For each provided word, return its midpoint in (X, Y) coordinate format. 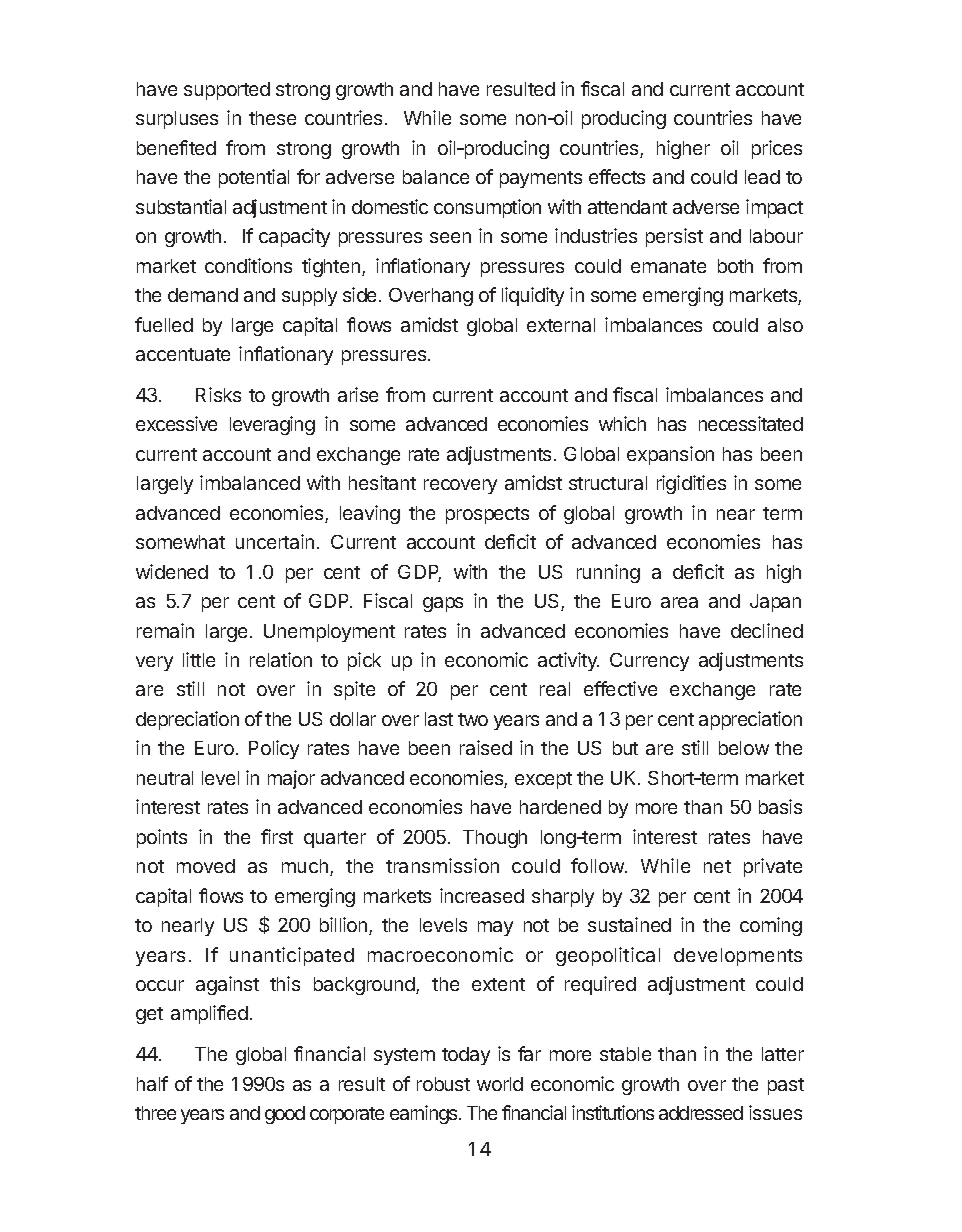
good (285, 1115)
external (561, 325)
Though (495, 839)
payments (541, 179)
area (679, 602)
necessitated (751, 423)
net (717, 866)
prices (777, 149)
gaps (443, 604)
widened (172, 571)
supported (227, 91)
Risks (218, 394)
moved (206, 866)
